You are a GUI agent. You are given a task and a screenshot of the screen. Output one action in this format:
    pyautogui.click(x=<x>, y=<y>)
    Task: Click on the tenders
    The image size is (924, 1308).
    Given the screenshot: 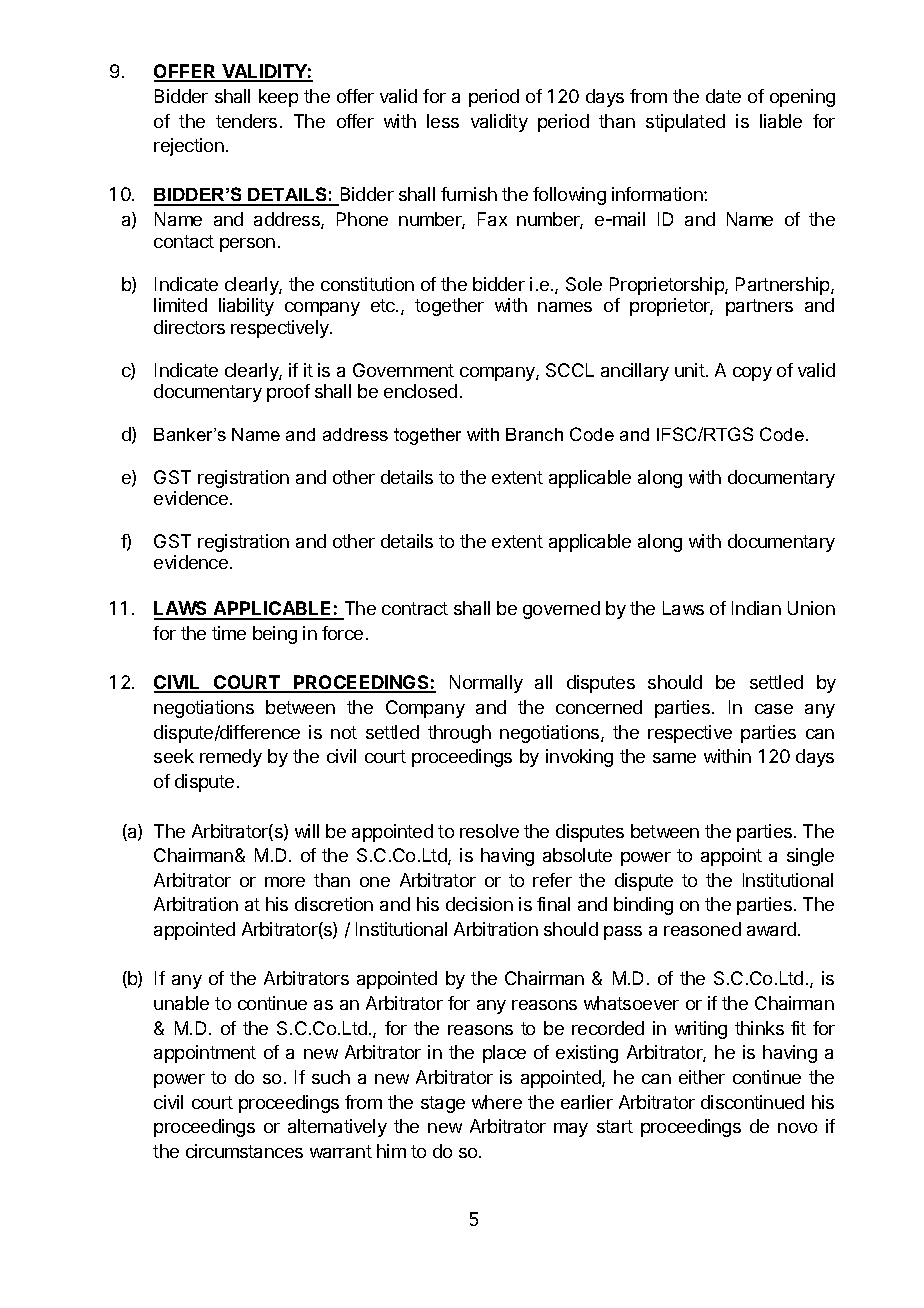 What is the action you would take?
    pyautogui.click(x=246, y=121)
